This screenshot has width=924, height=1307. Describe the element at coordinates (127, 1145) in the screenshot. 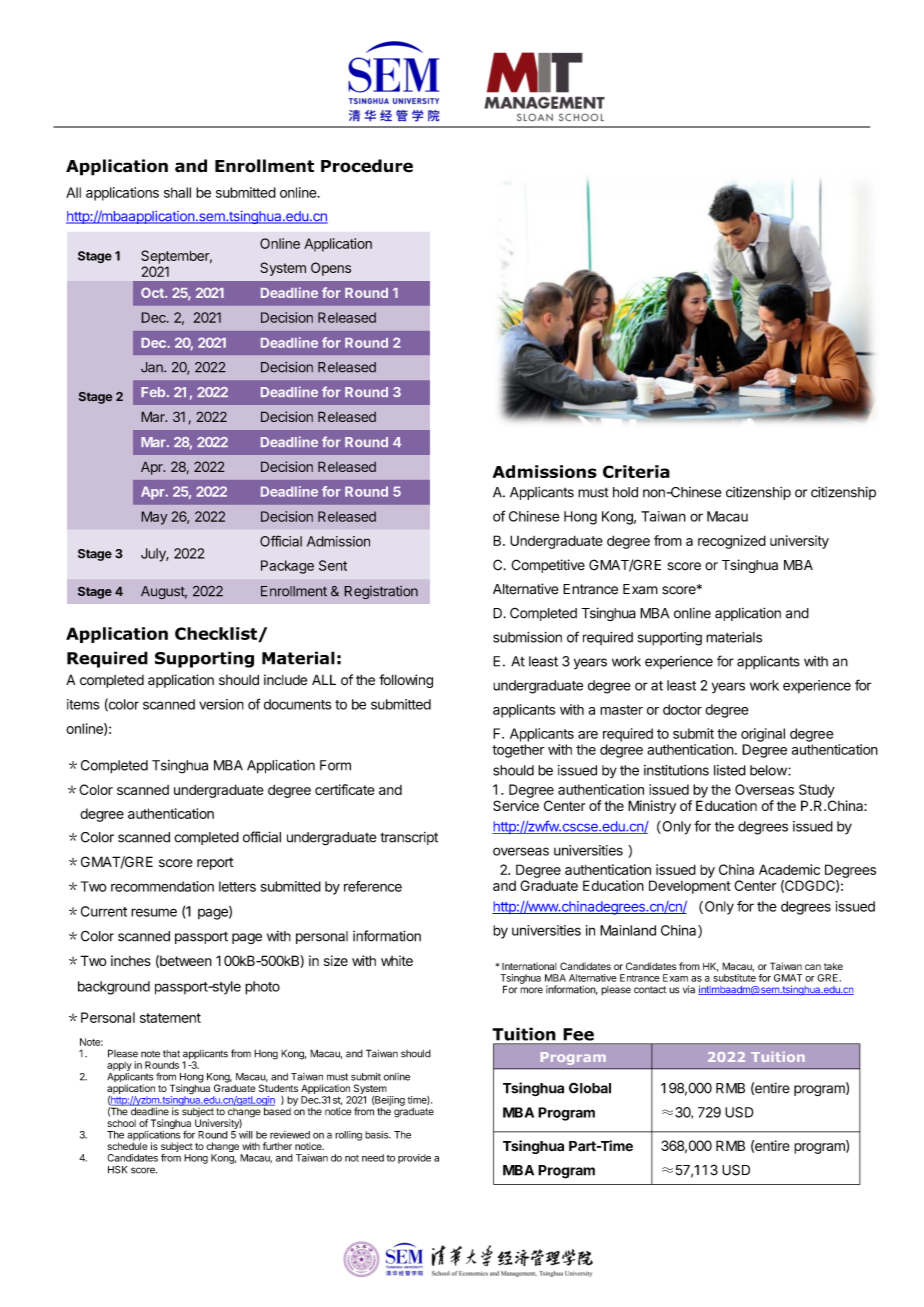

I see `schedule` at that location.
